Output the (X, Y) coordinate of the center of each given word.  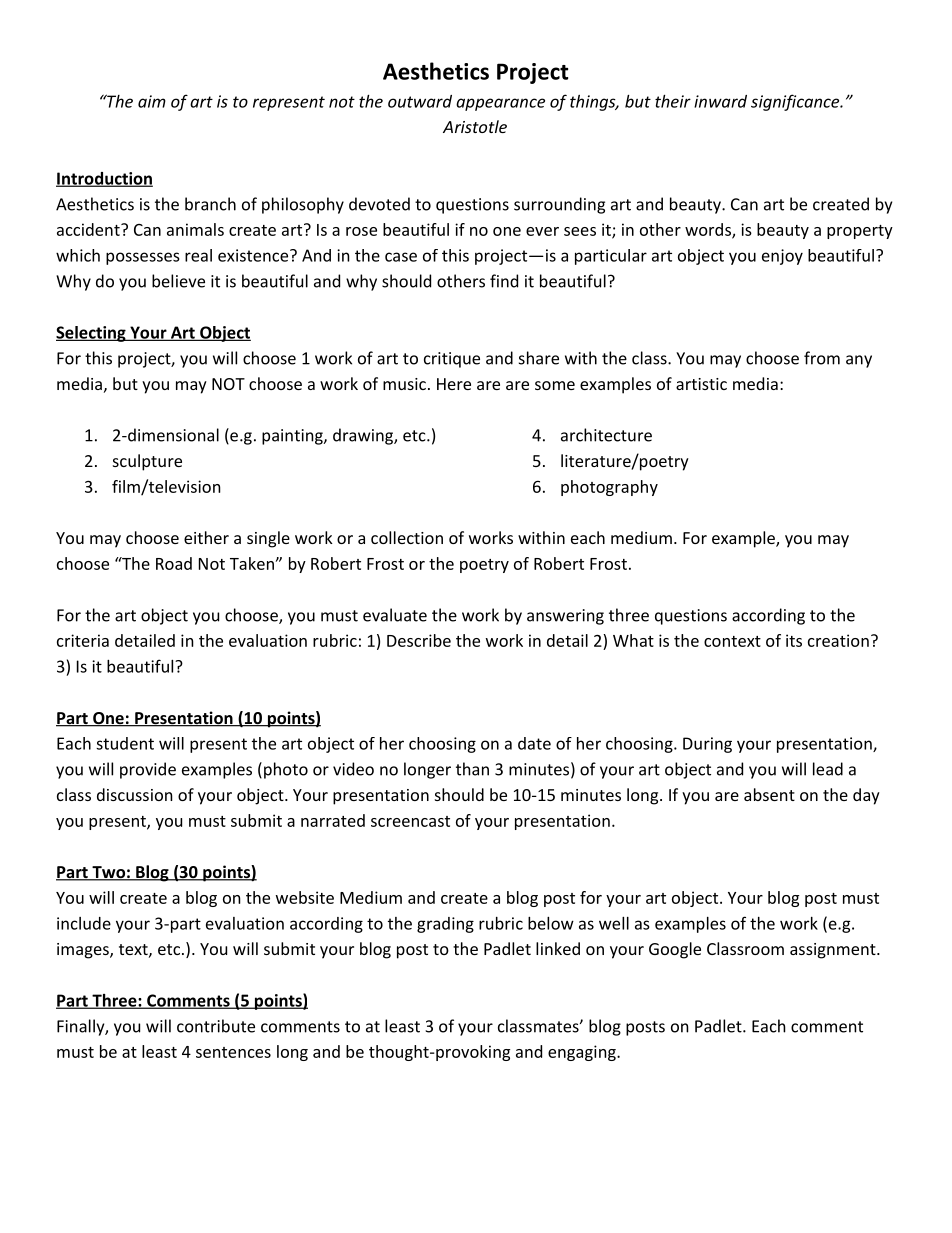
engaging (583, 1053)
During (707, 745)
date (534, 743)
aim (152, 101)
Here (454, 384)
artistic (701, 384)
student (125, 743)
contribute (216, 1026)
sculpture (147, 462)
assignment (833, 951)
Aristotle (475, 126)
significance (796, 102)
